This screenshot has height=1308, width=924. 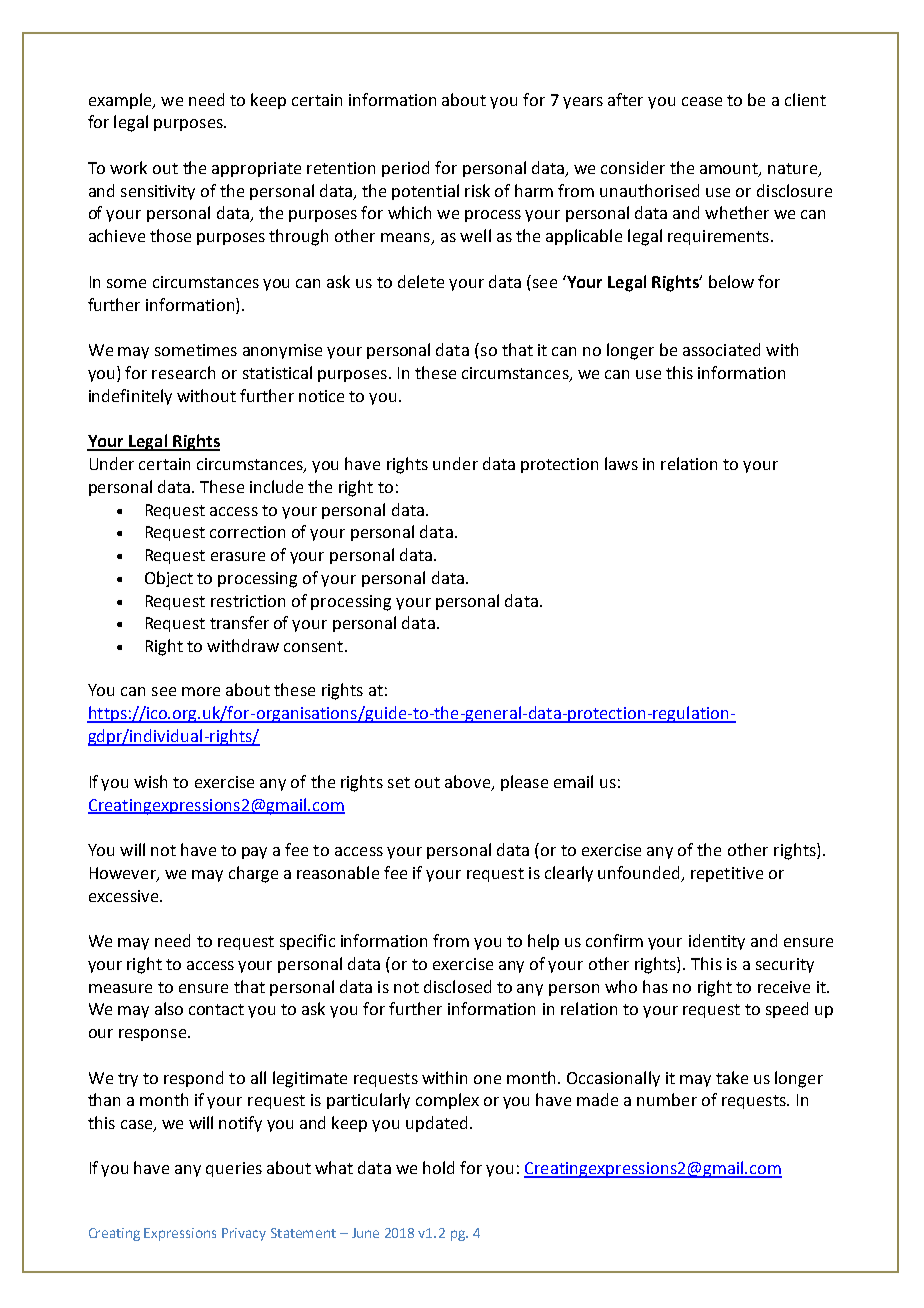 What do you see at coordinates (201, 691) in the screenshot?
I see `more` at bounding box center [201, 691].
